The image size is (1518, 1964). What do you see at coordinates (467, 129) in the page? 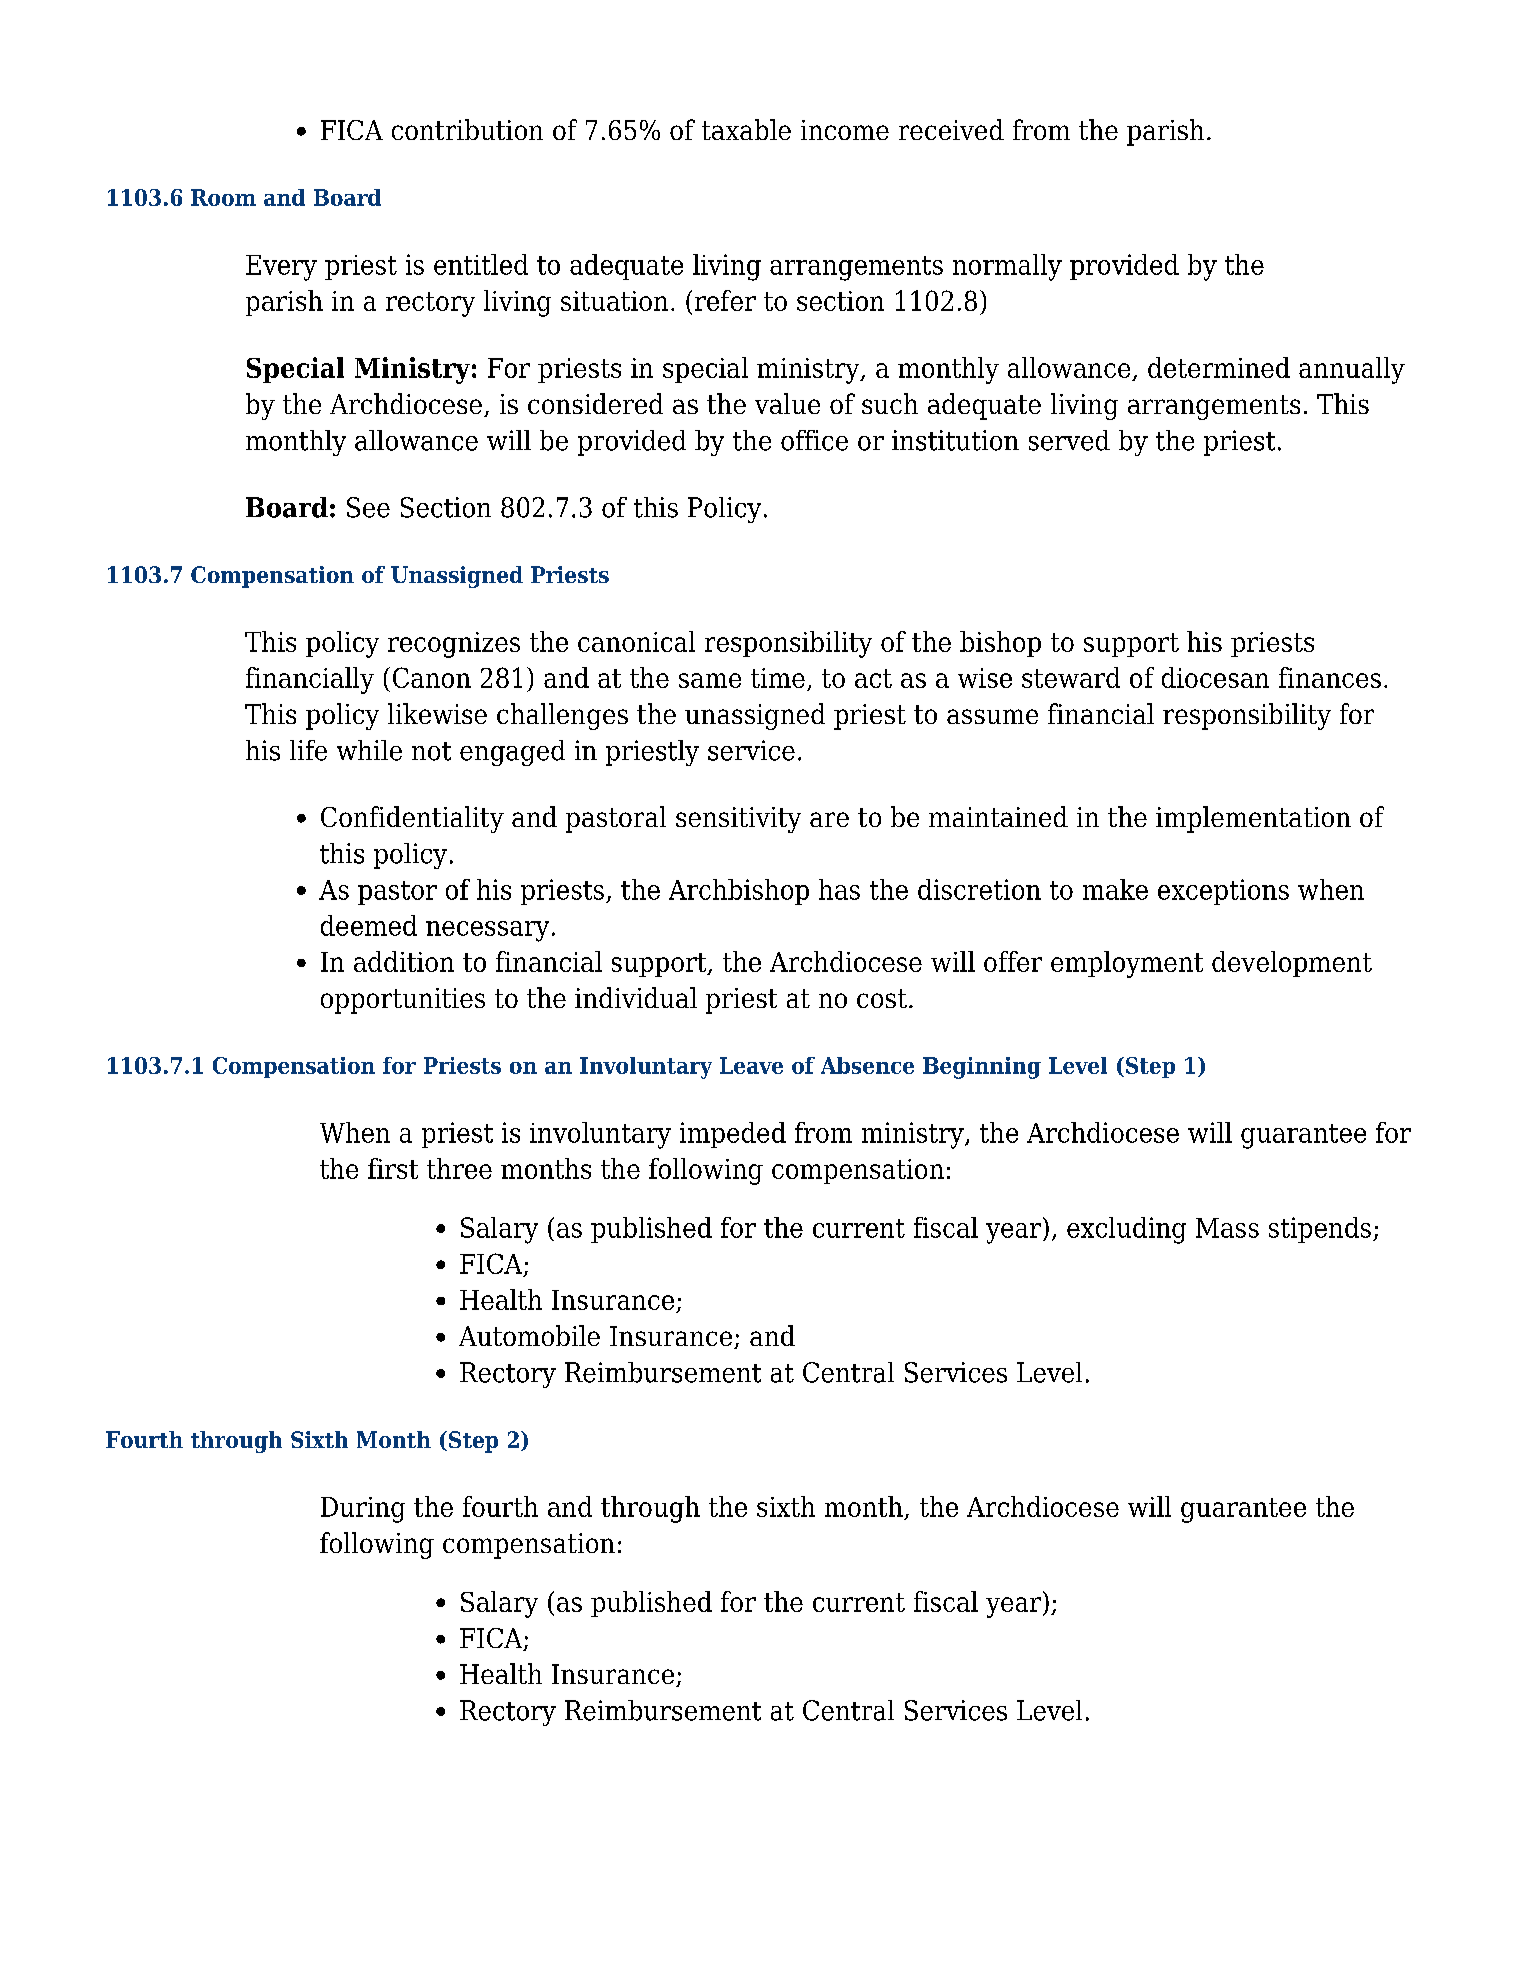
I see `contribution` at bounding box center [467, 129].
